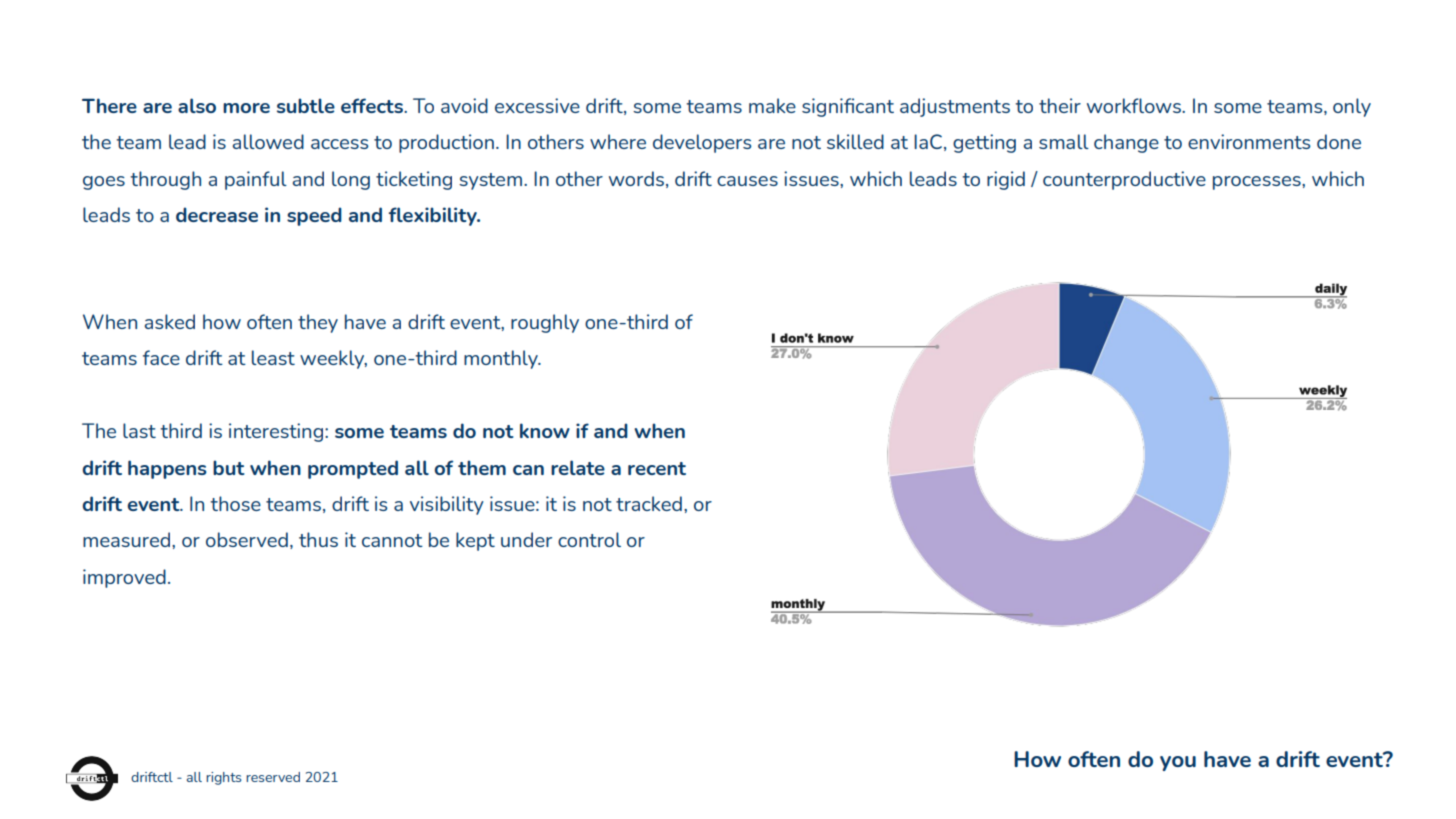 This screenshot has width=1456, height=819. Describe the element at coordinates (1249, 141) in the screenshot. I see `environments` at that location.
